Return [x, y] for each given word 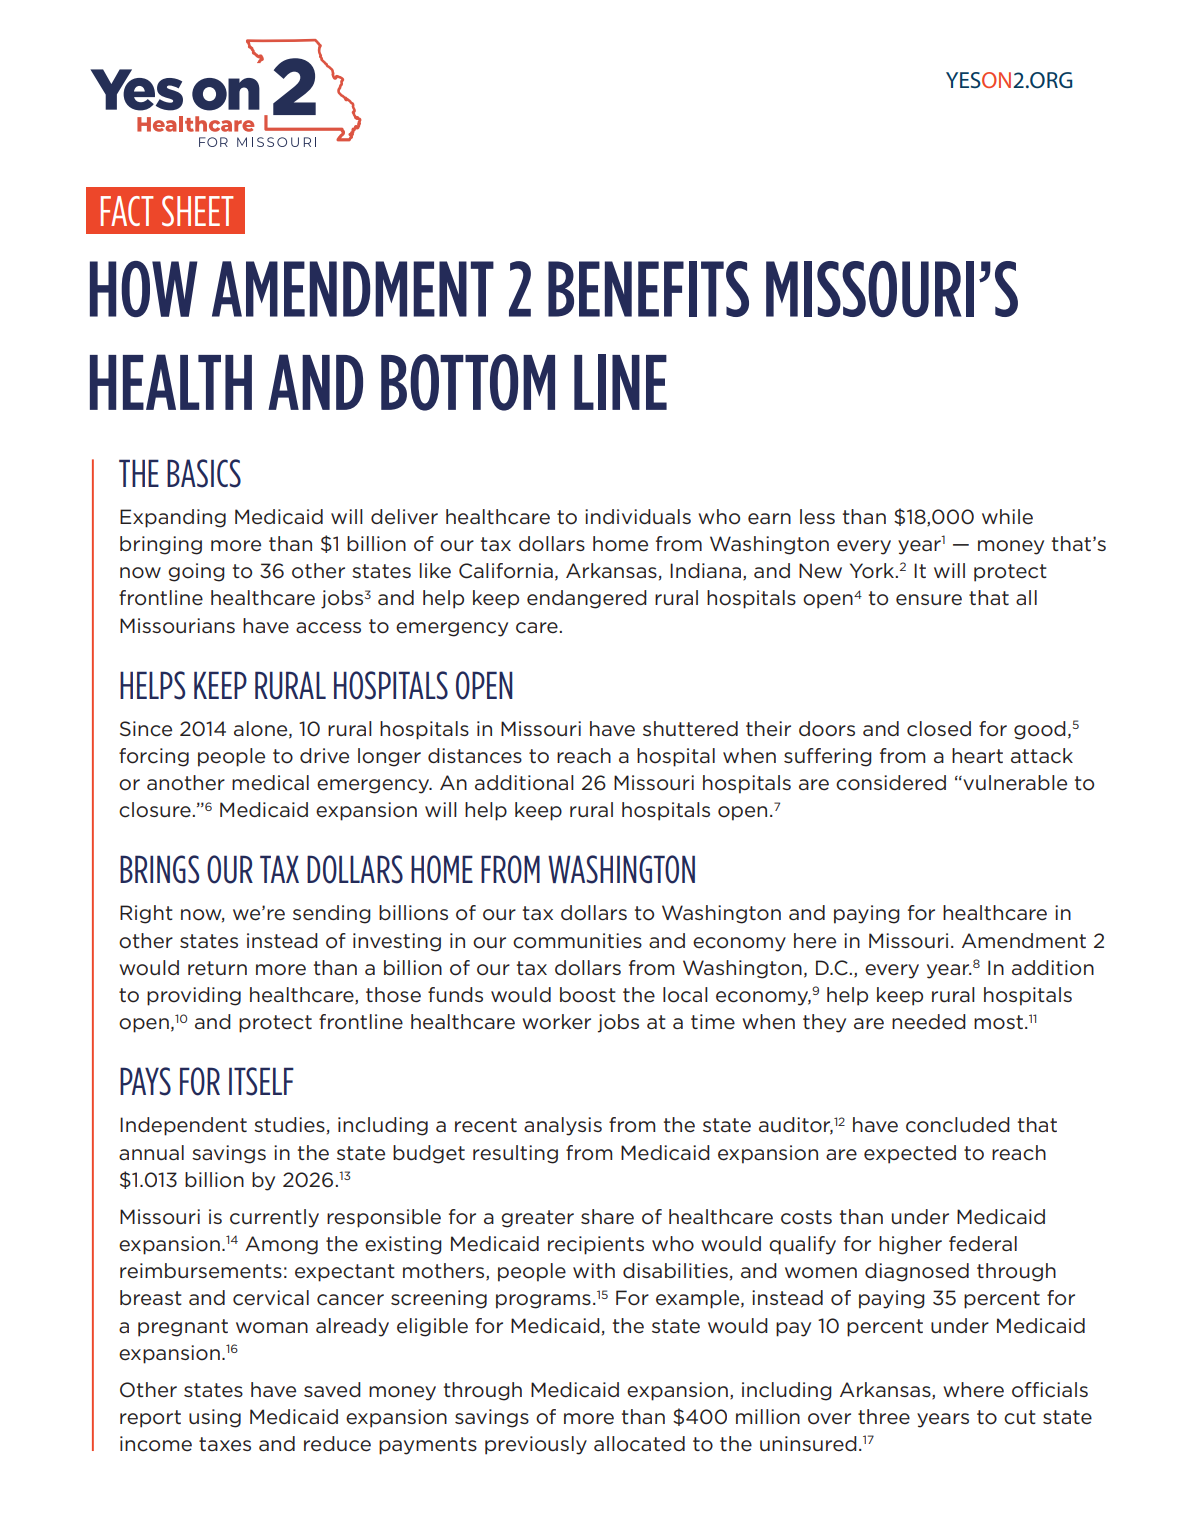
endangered [587, 599]
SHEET [197, 211]
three [884, 1416]
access [328, 628]
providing [194, 996]
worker [556, 1022]
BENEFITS [648, 289]
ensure [929, 600]
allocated [639, 1444]
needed [929, 1022]
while [1007, 517]
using [215, 1418]
